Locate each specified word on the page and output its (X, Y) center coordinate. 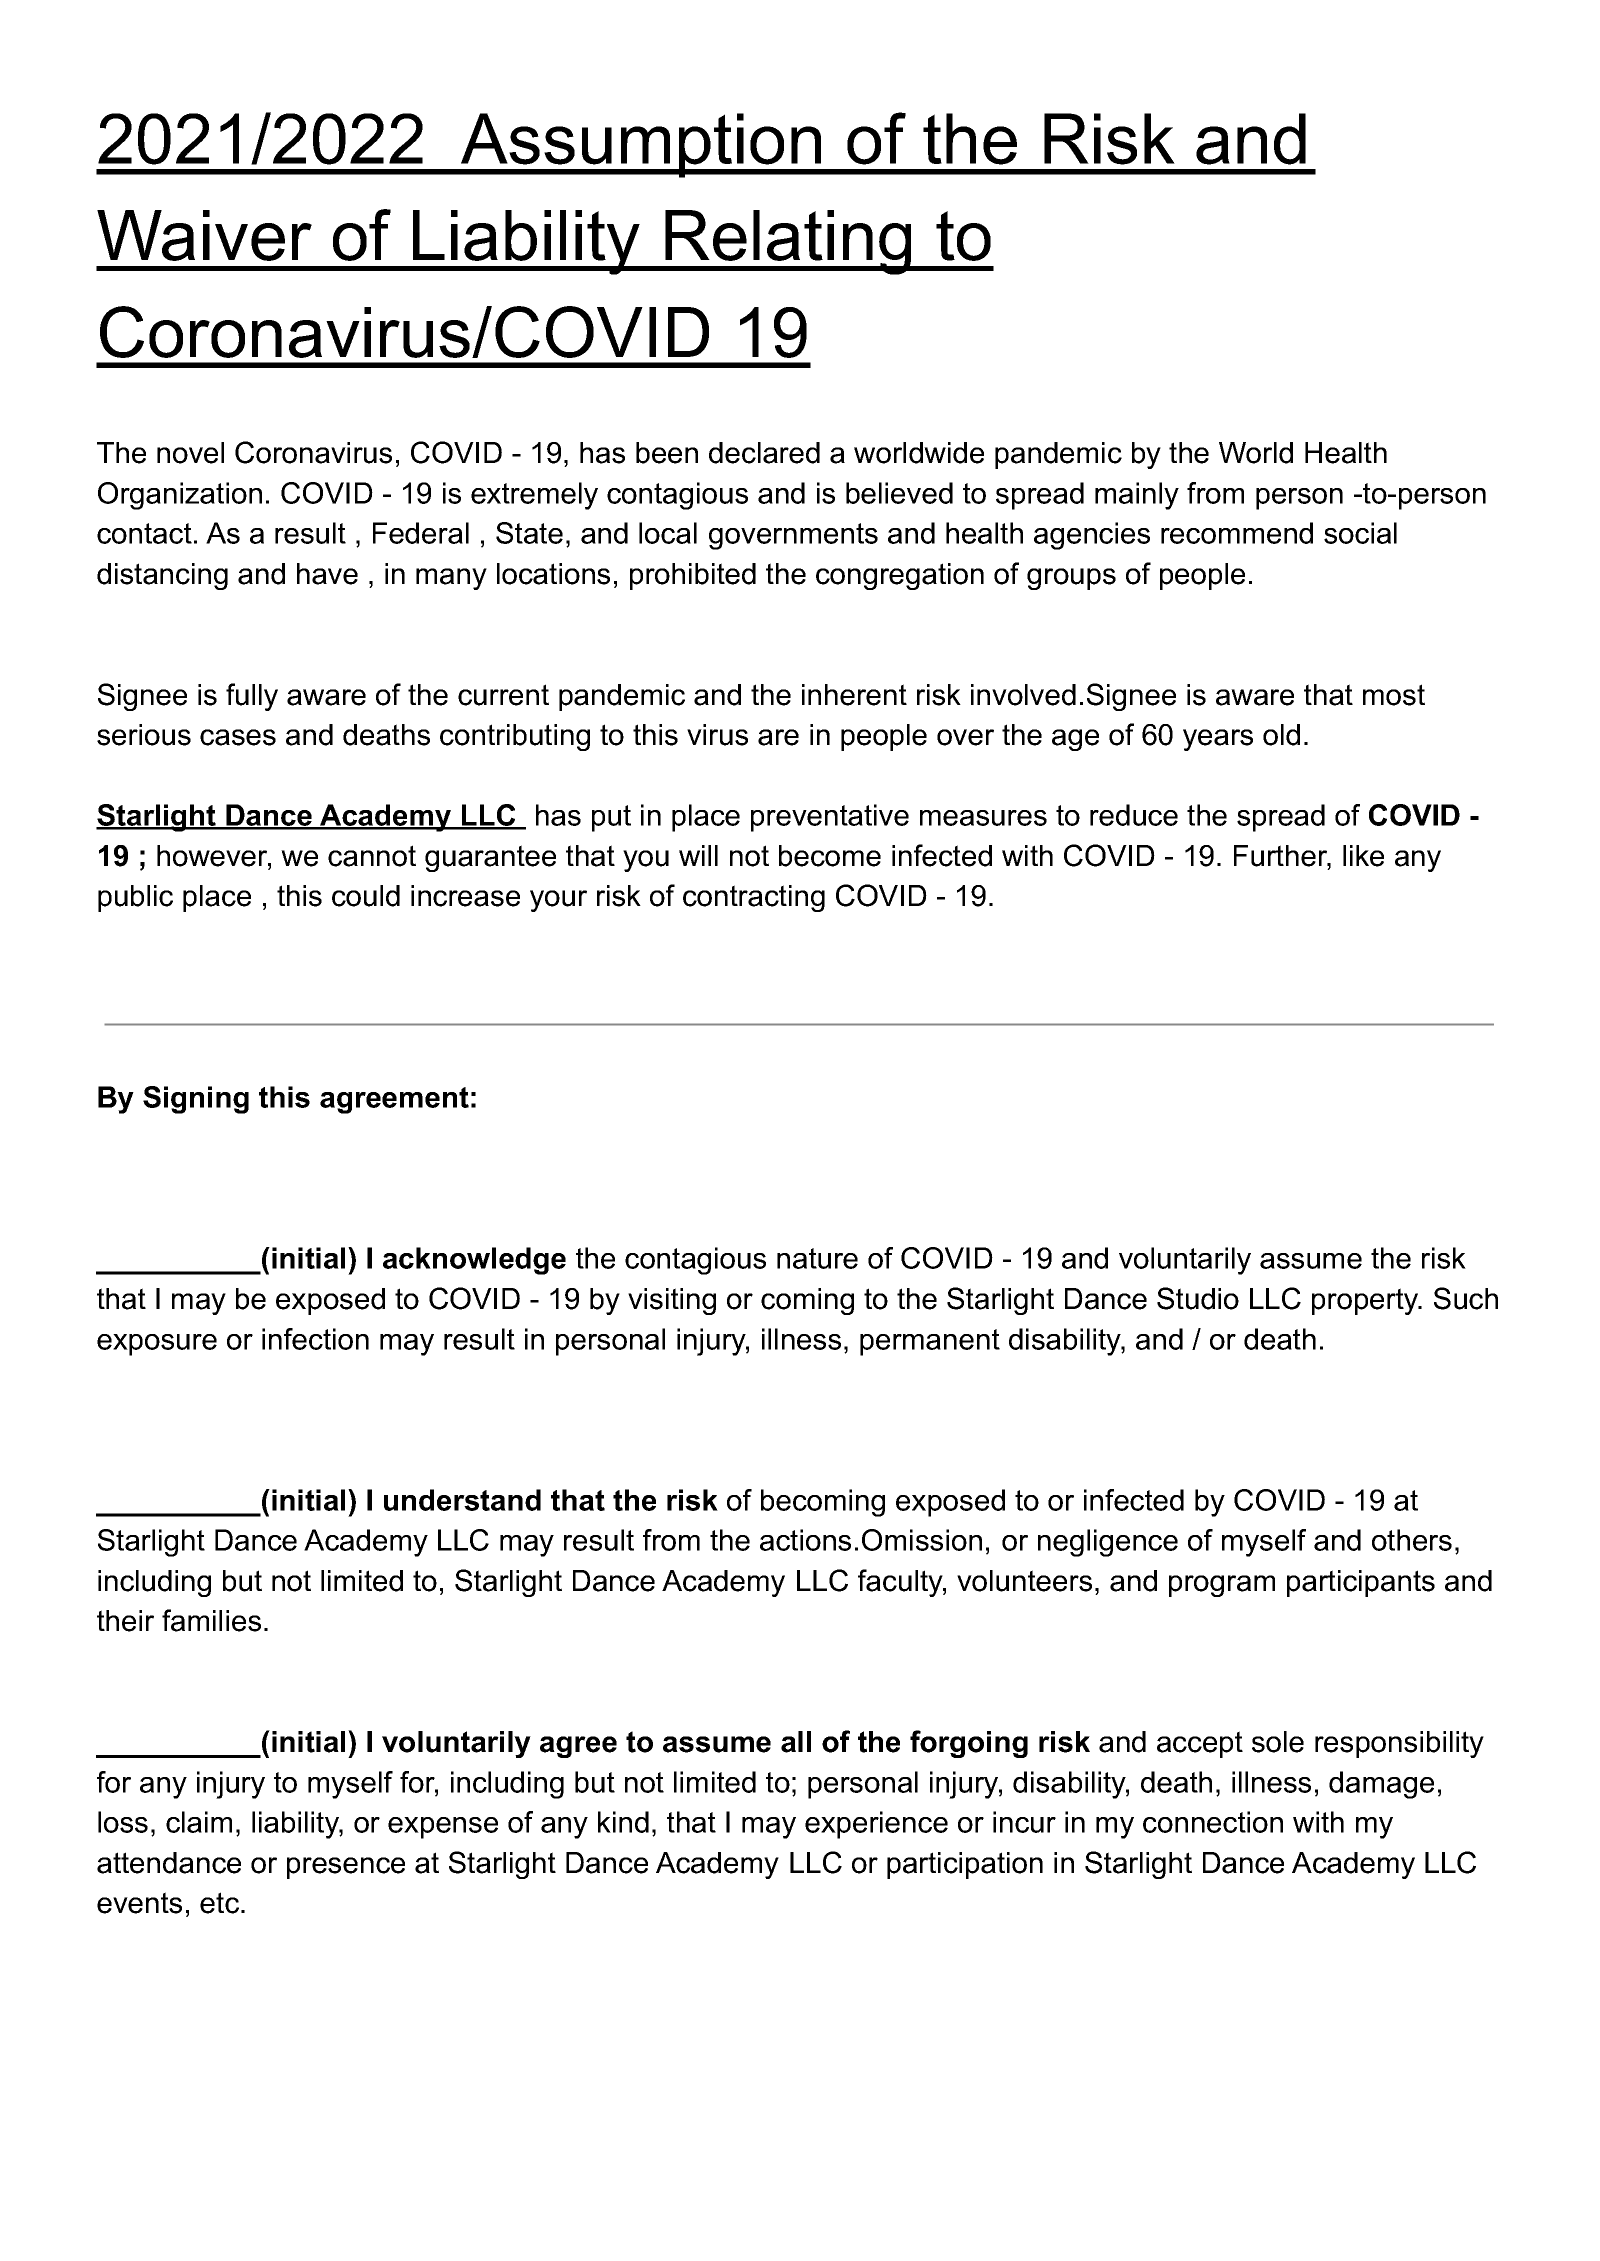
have (327, 574)
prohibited (693, 576)
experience (876, 1825)
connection (1213, 1822)
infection (315, 1339)
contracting (754, 898)
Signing (196, 1100)
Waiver (204, 235)
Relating (788, 242)
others (1412, 1540)
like (1363, 856)
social (1360, 533)
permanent (930, 1342)
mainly (1137, 496)
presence (346, 1868)
